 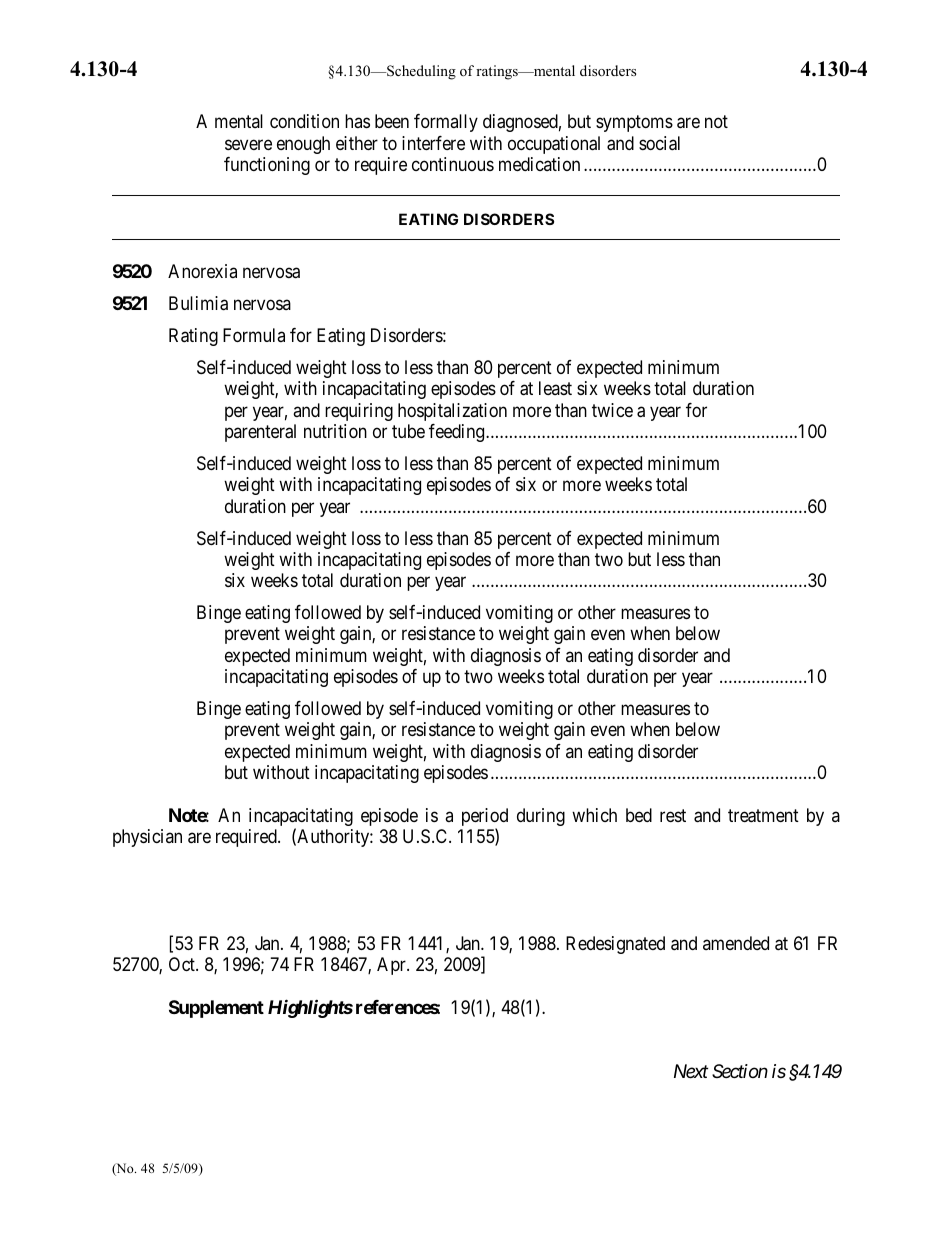 What do you see at coordinates (612, 410) in the screenshot?
I see `twice` at bounding box center [612, 410].
